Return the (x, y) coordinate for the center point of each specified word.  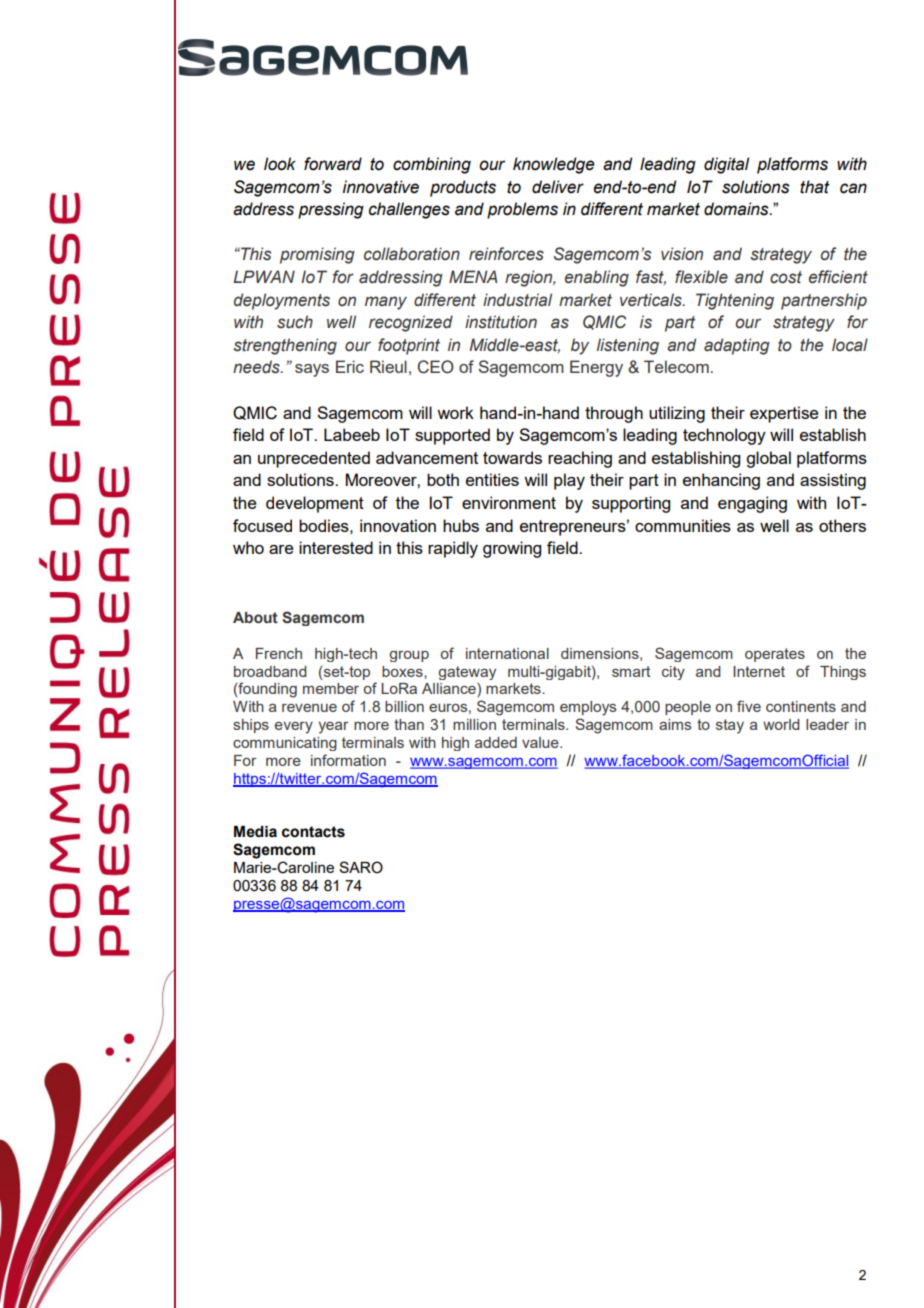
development (315, 504)
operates (775, 655)
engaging (752, 504)
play (569, 481)
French (279, 653)
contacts (313, 832)
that (814, 187)
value (541, 742)
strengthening (285, 346)
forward (333, 164)
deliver (558, 187)
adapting (737, 346)
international (507, 653)
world (781, 724)
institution (501, 322)
